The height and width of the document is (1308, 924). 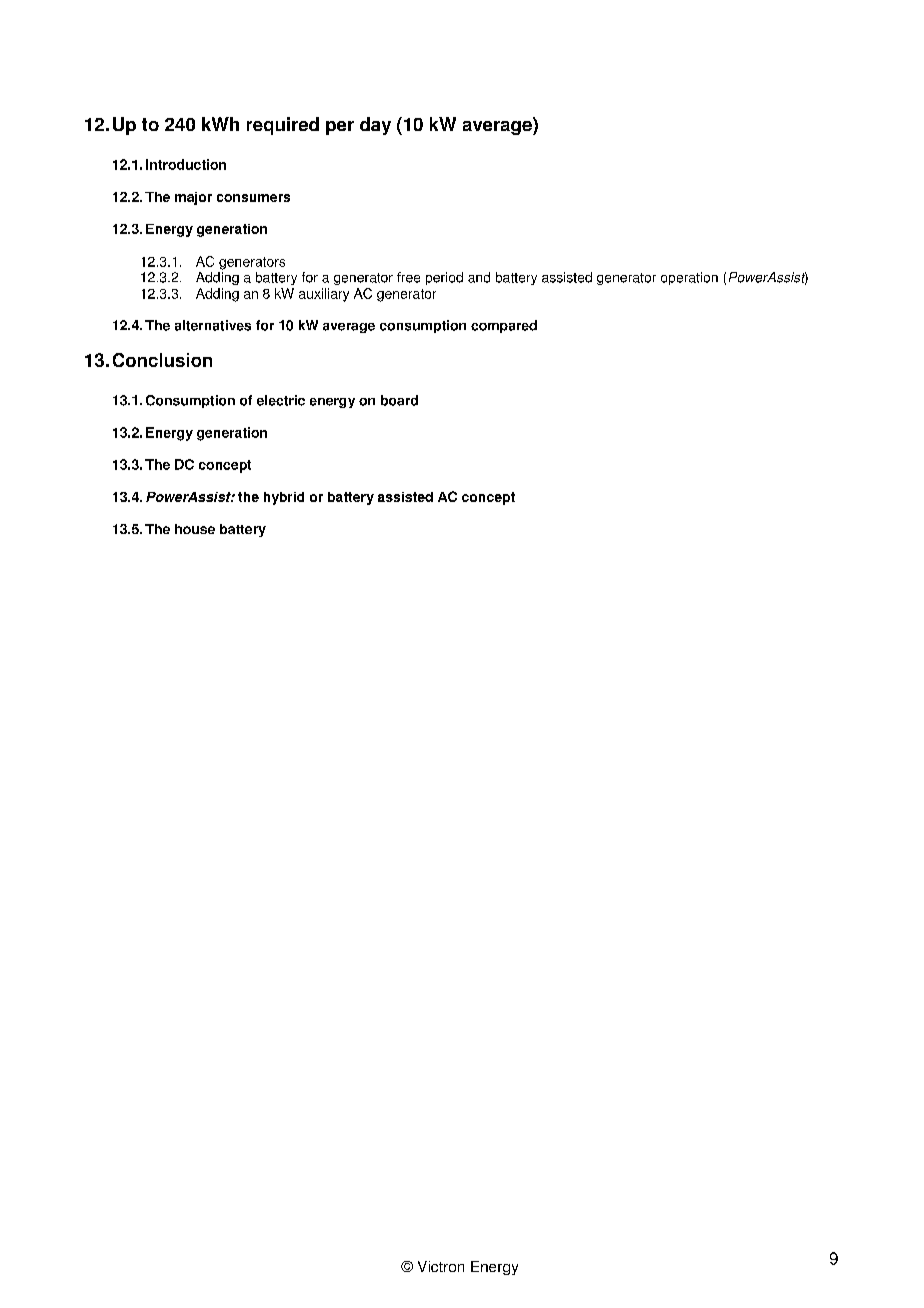 What do you see at coordinates (689, 278) in the document?
I see `operation` at bounding box center [689, 278].
